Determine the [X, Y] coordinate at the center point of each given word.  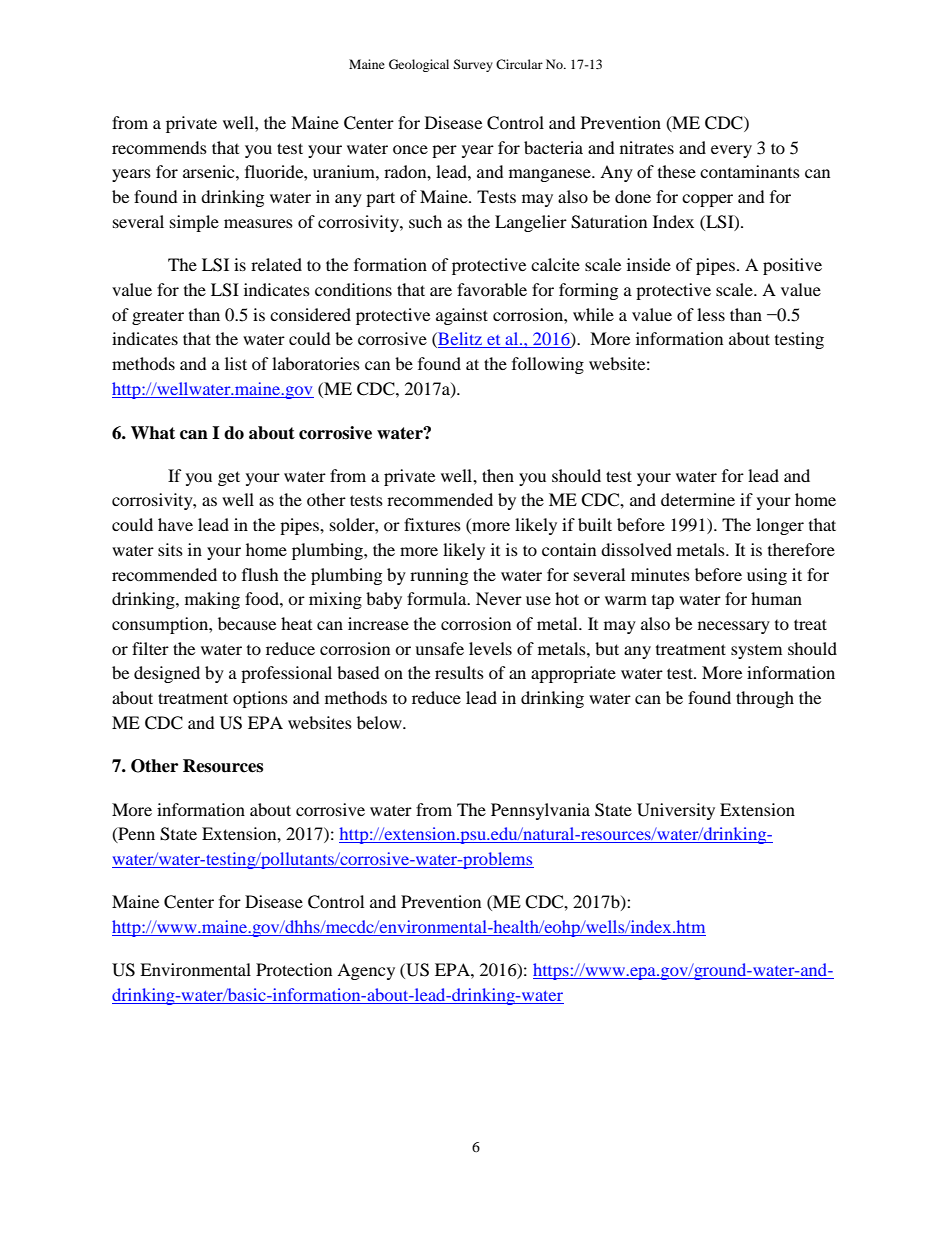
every [731, 151]
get [229, 478]
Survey [473, 65]
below [380, 722]
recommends [159, 147]
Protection [294, 969]
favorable [492, 289]
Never [499, 598]
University [676, 811]
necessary [734, 627]
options [260, 699]
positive [792, 266]
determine [698, 499]
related [276, 264]
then [498, 475]
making [212, 600]
